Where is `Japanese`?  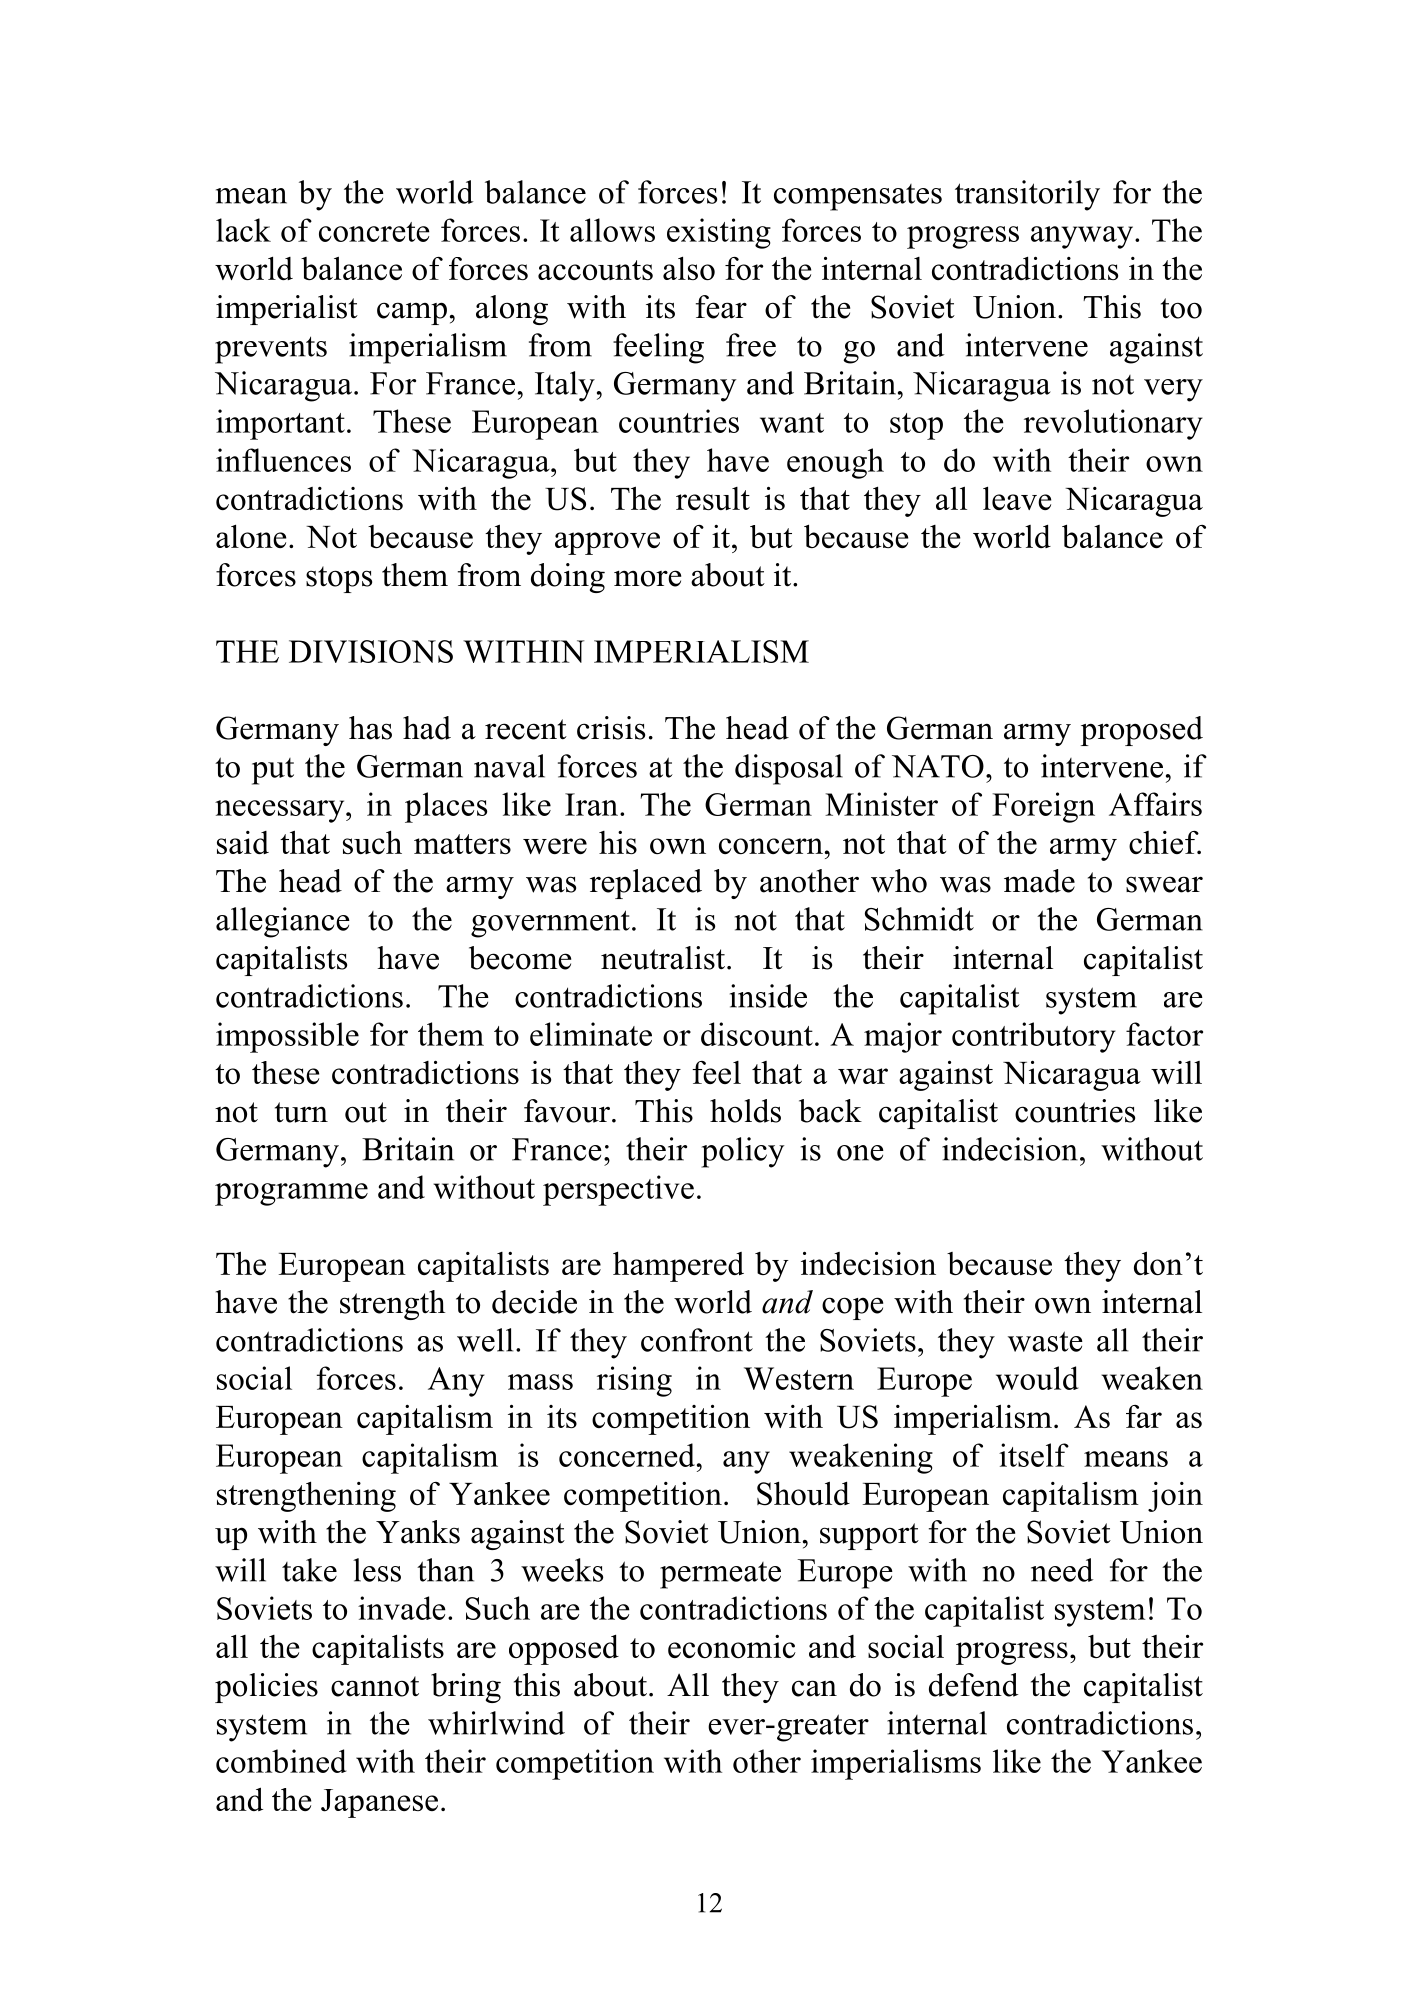 Japanese is located at coordinates (379, 1803).
